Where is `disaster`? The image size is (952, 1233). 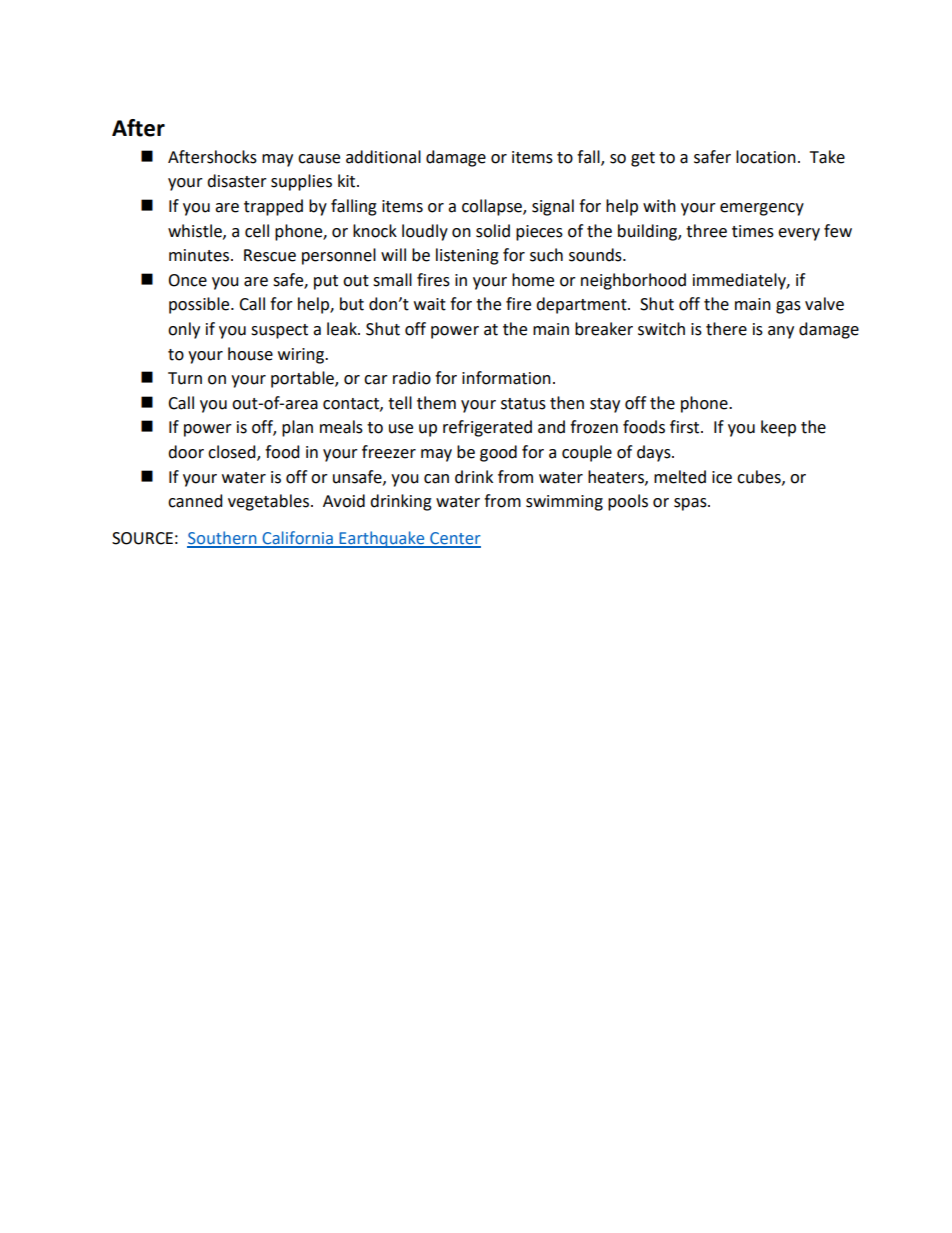 disaster is located at coordinates (237, 181).
